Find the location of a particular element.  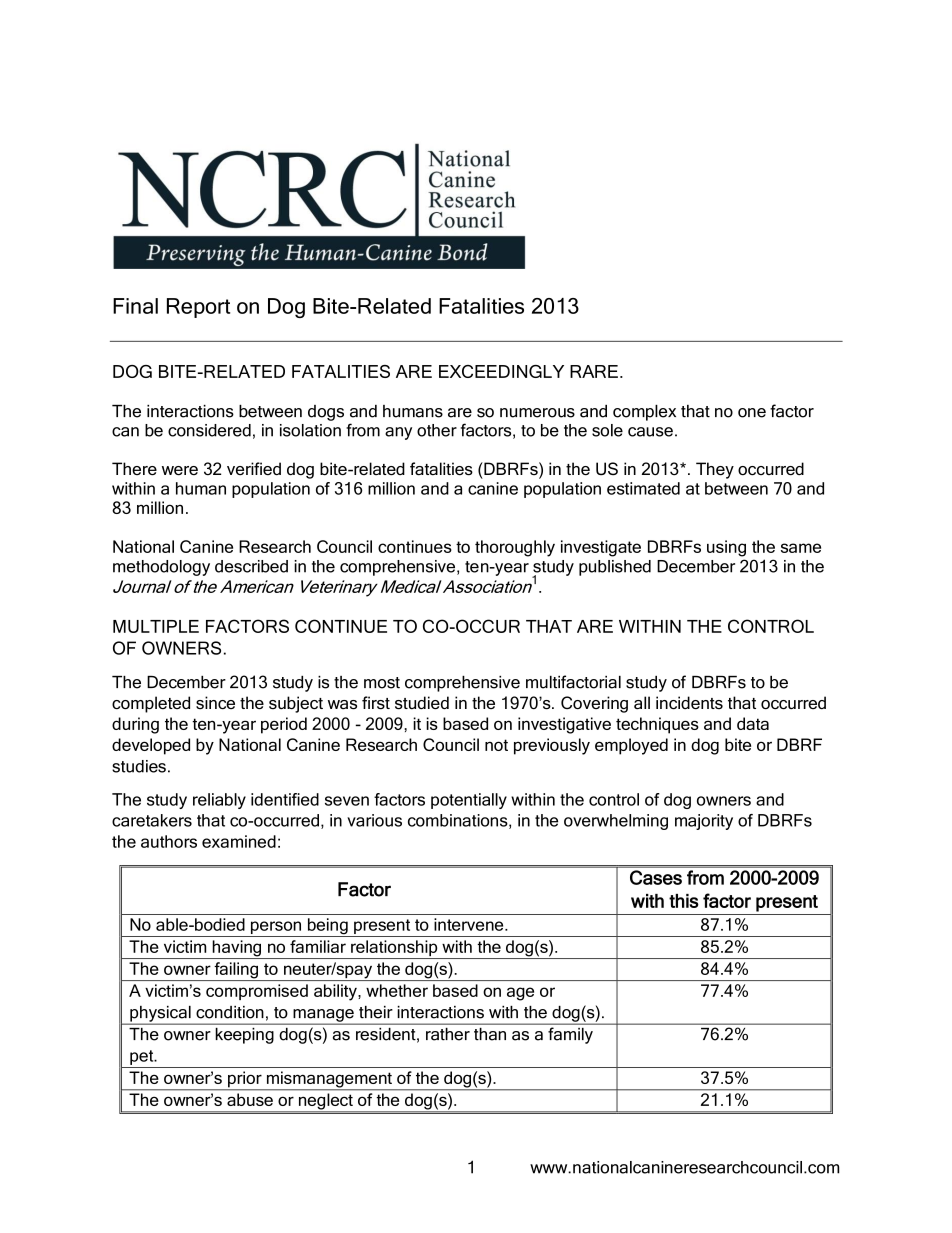

one is located at coordinates (752, 413).
